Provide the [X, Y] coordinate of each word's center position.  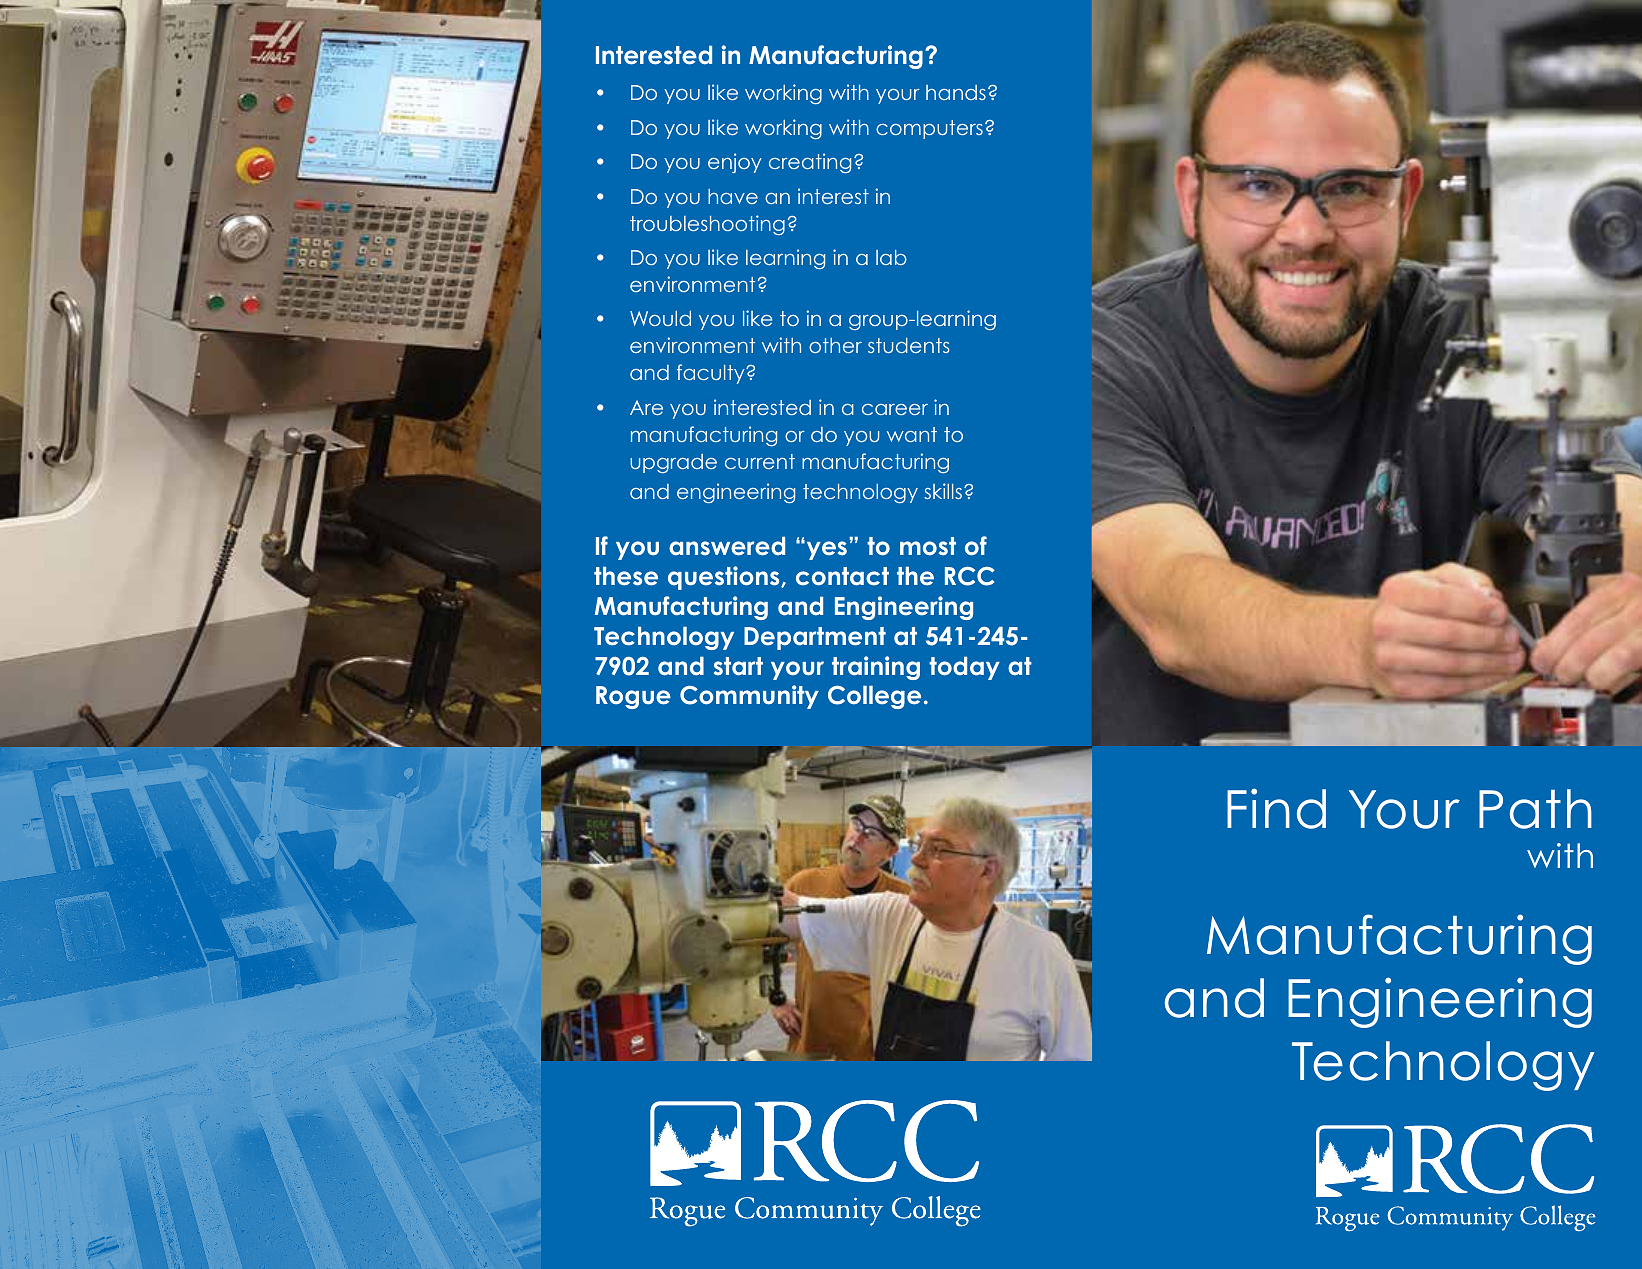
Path [1535, 809]
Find [1276, 808]
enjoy [735, 163]
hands [956, 92]
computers [929, 129]
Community [749, 697]
